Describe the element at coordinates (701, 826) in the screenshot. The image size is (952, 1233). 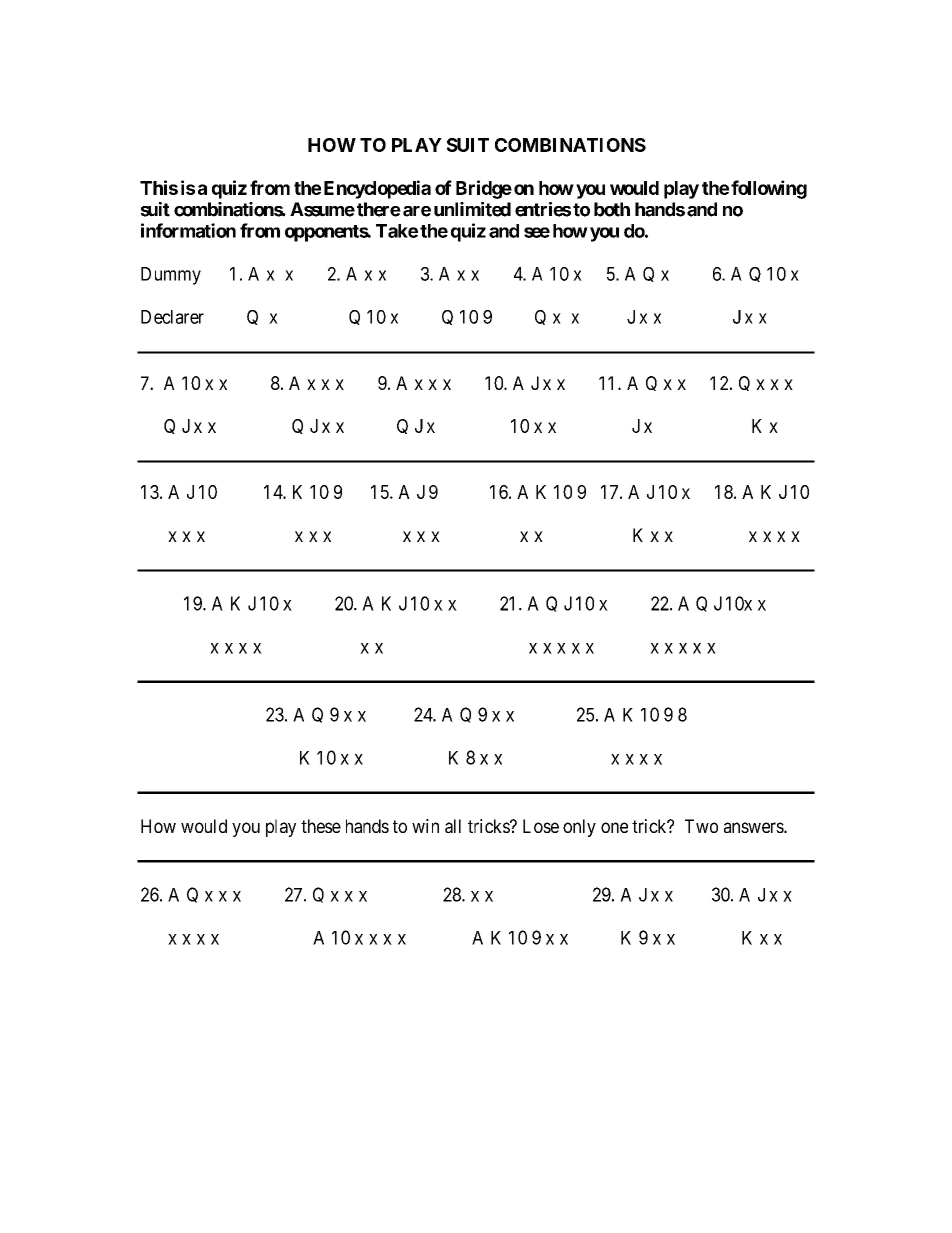
I see `Two` at that location.
